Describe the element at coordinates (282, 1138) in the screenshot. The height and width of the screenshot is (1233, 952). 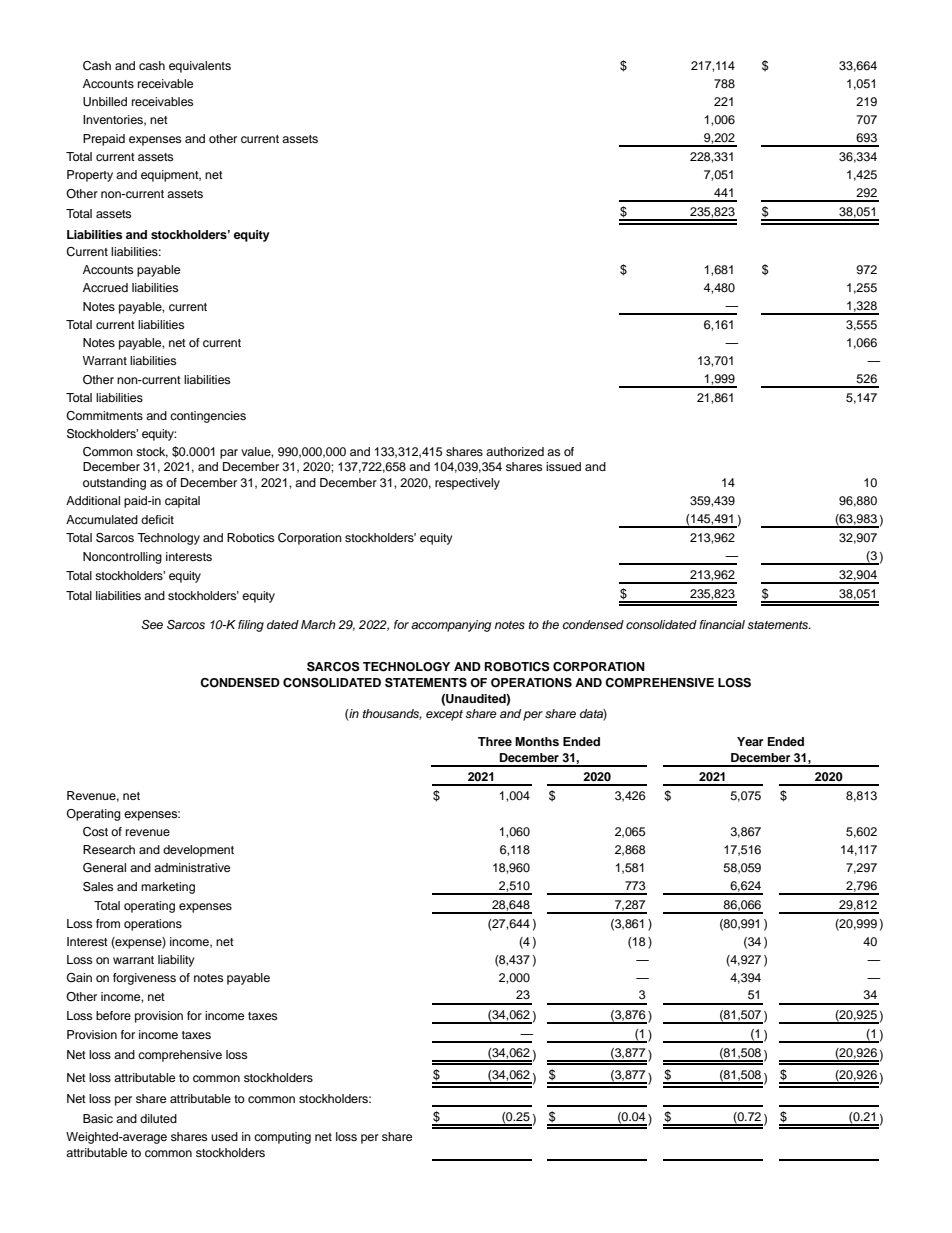
I see `computing` at that location.
